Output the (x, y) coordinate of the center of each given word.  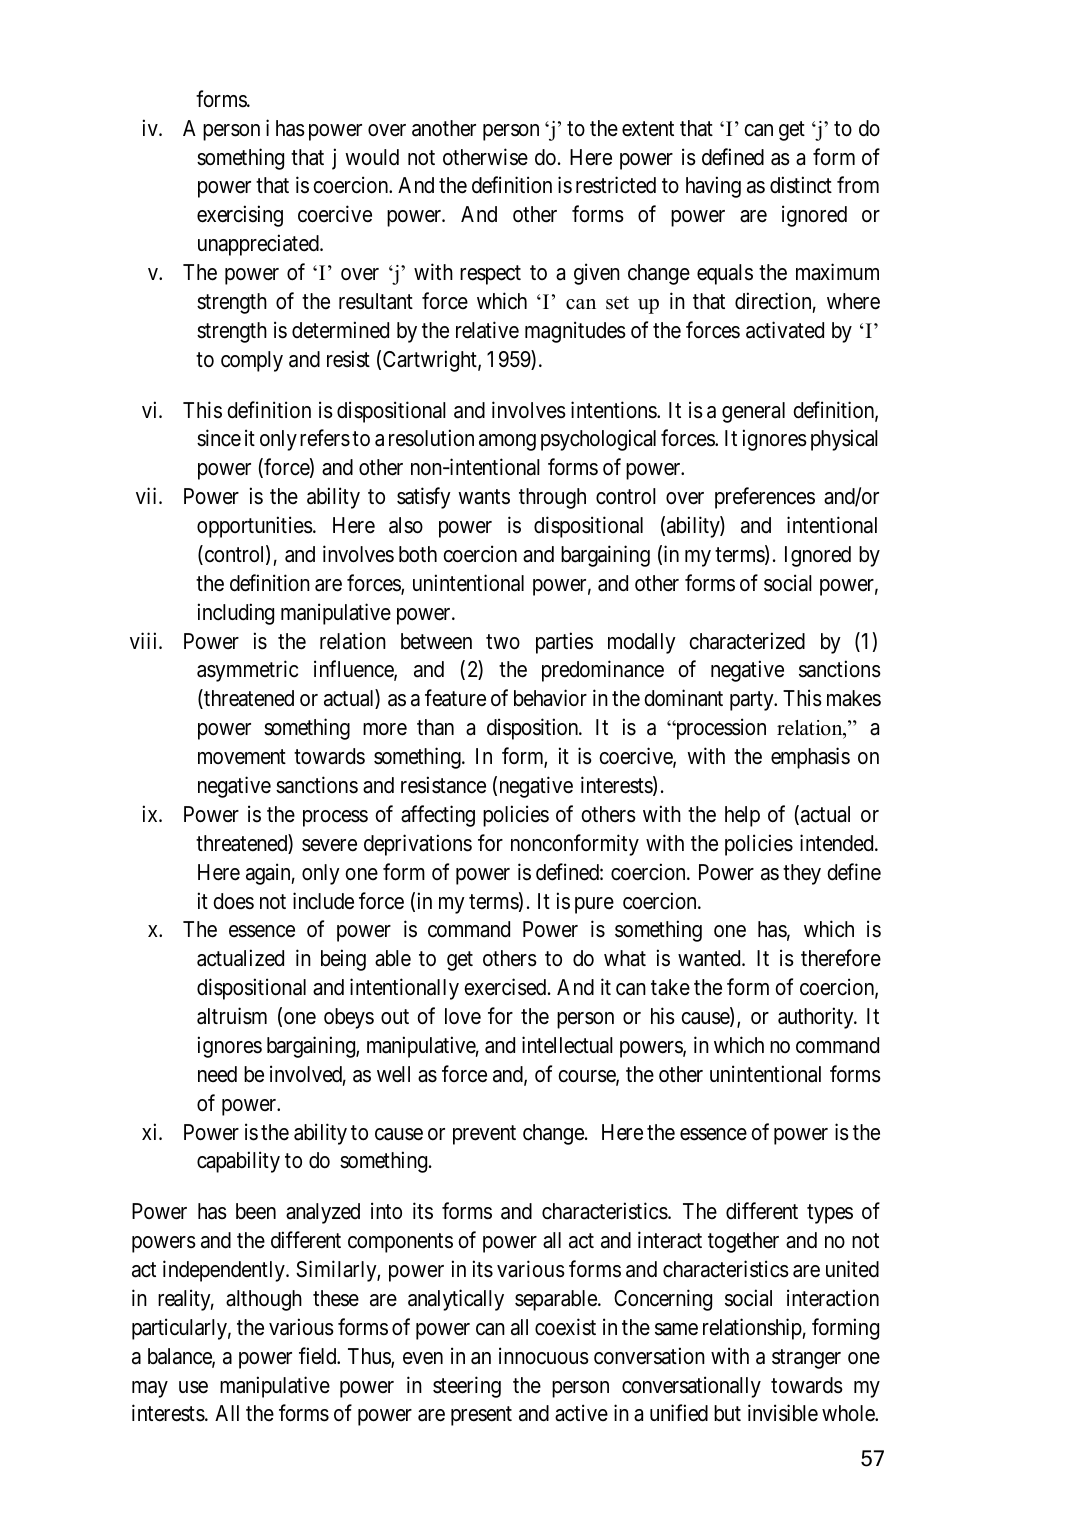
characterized (747, 641)
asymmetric (247, 671)
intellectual (567, 1045)
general (753, 412)
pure (594, 905)
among (507, 442)
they (802, 874)
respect (490, 275)
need (217, 1074)
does (233, 901)
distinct (801, 185)
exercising (240, 216)
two (503, 642)
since (219, 438)
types (830, 1214)
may (150, 1389)
